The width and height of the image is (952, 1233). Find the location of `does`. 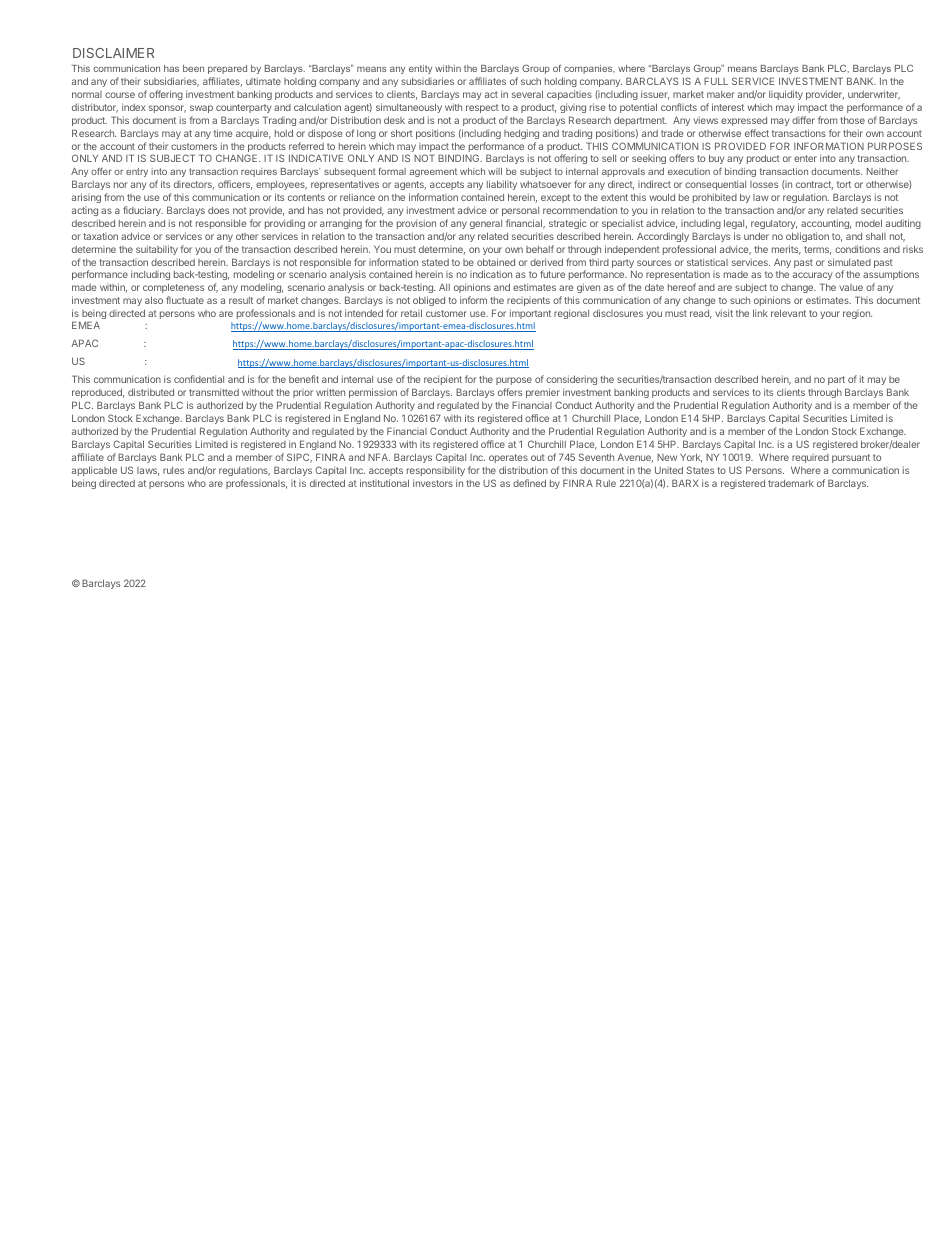

does is located at coordinates (218, 210).
